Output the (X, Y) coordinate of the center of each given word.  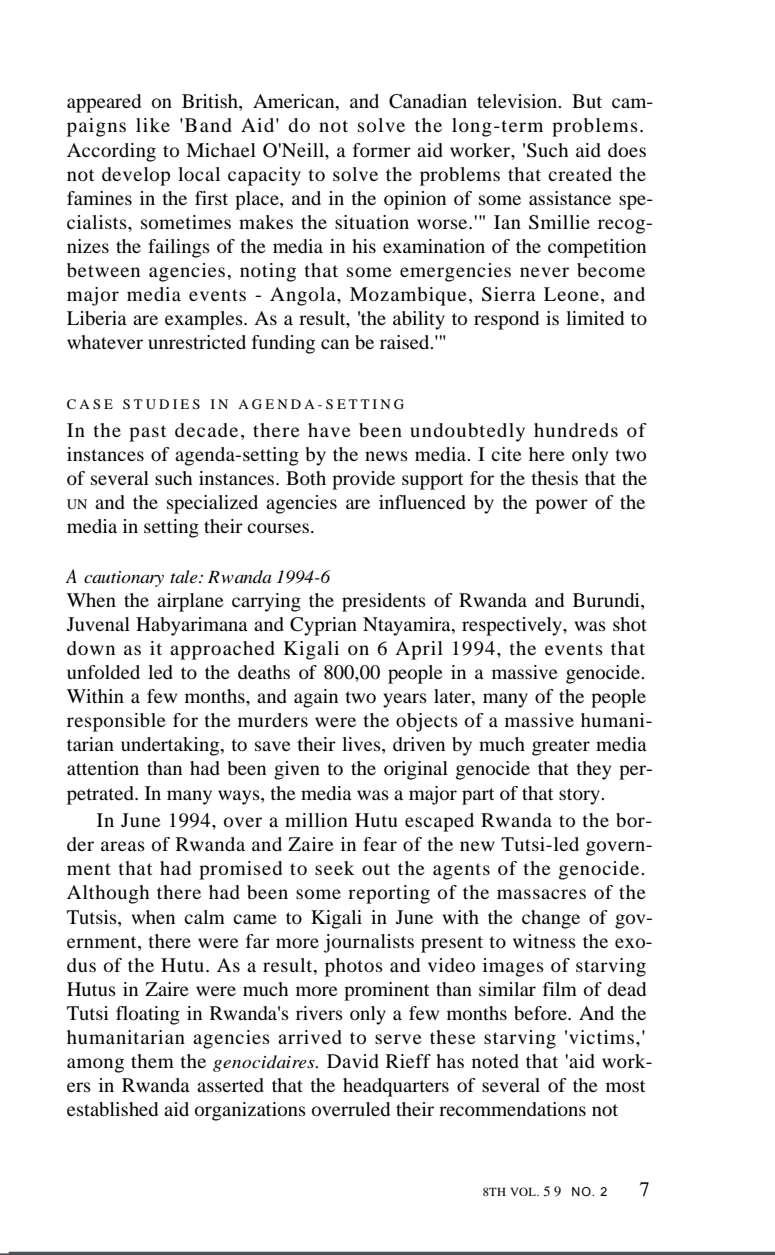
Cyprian (323, 626)
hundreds (576, 430)
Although (108, 894)
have (329, 430)
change (551, 919)
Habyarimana (192, 626)
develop (136, 176)
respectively (513, 626)
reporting (389, 894)
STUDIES (161, 404)
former (382, 150)
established (112, 1109)
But (587, 101)
